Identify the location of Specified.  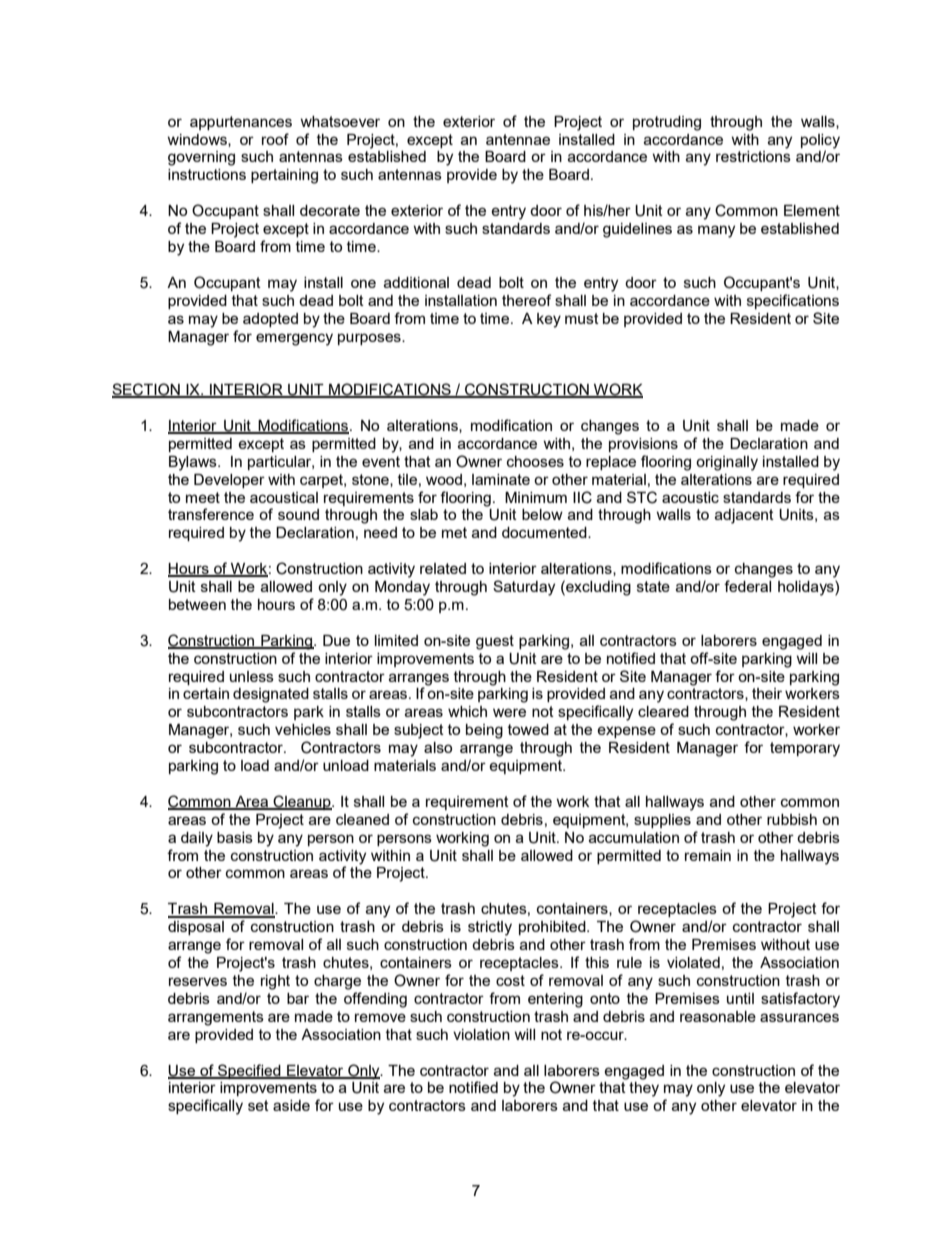
(249, 1071).
